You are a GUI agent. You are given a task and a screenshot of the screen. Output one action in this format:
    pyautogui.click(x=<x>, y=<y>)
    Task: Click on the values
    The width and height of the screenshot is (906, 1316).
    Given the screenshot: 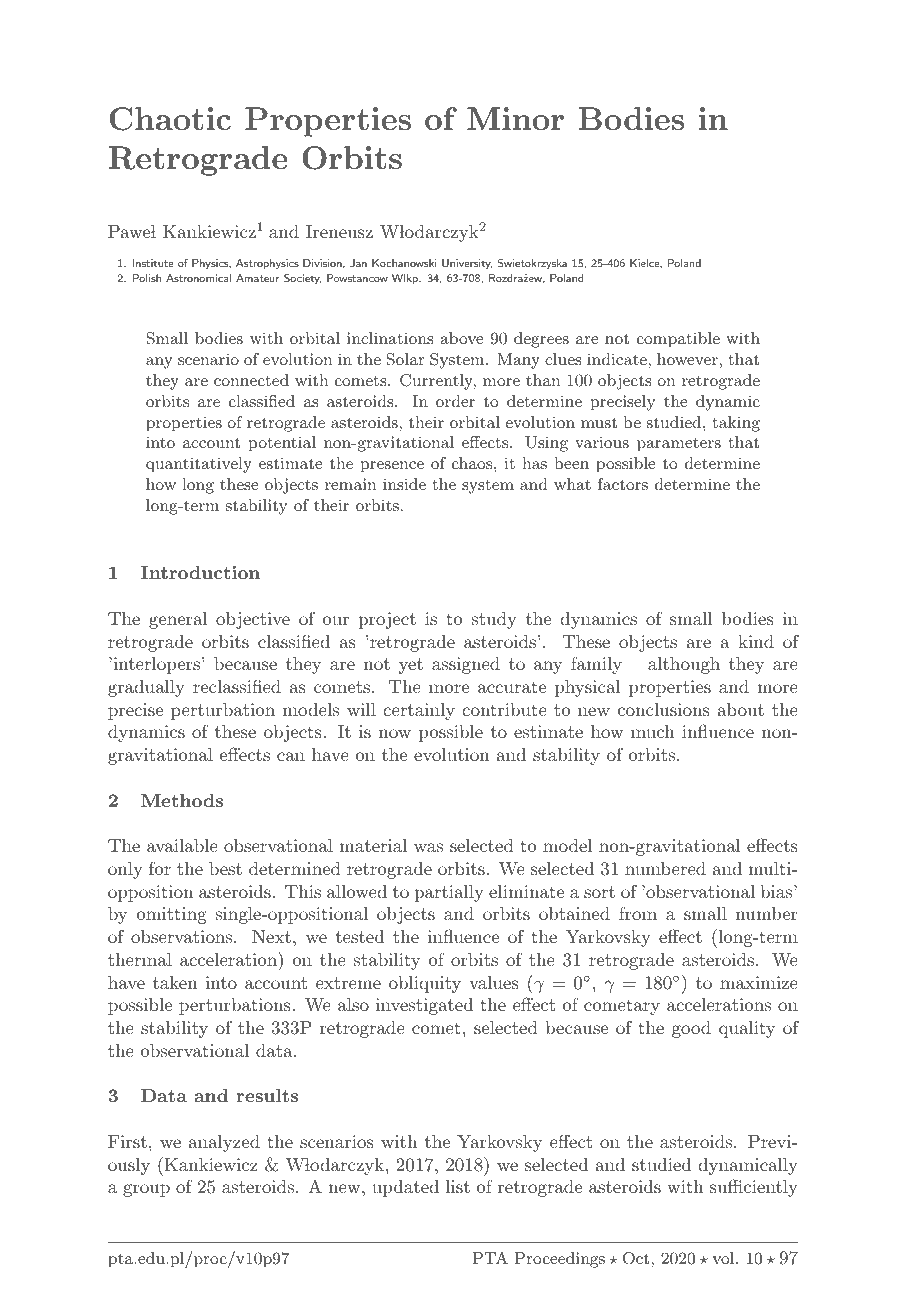 What is the action you would take?
    pyautogui.click(x=494, y=982)
